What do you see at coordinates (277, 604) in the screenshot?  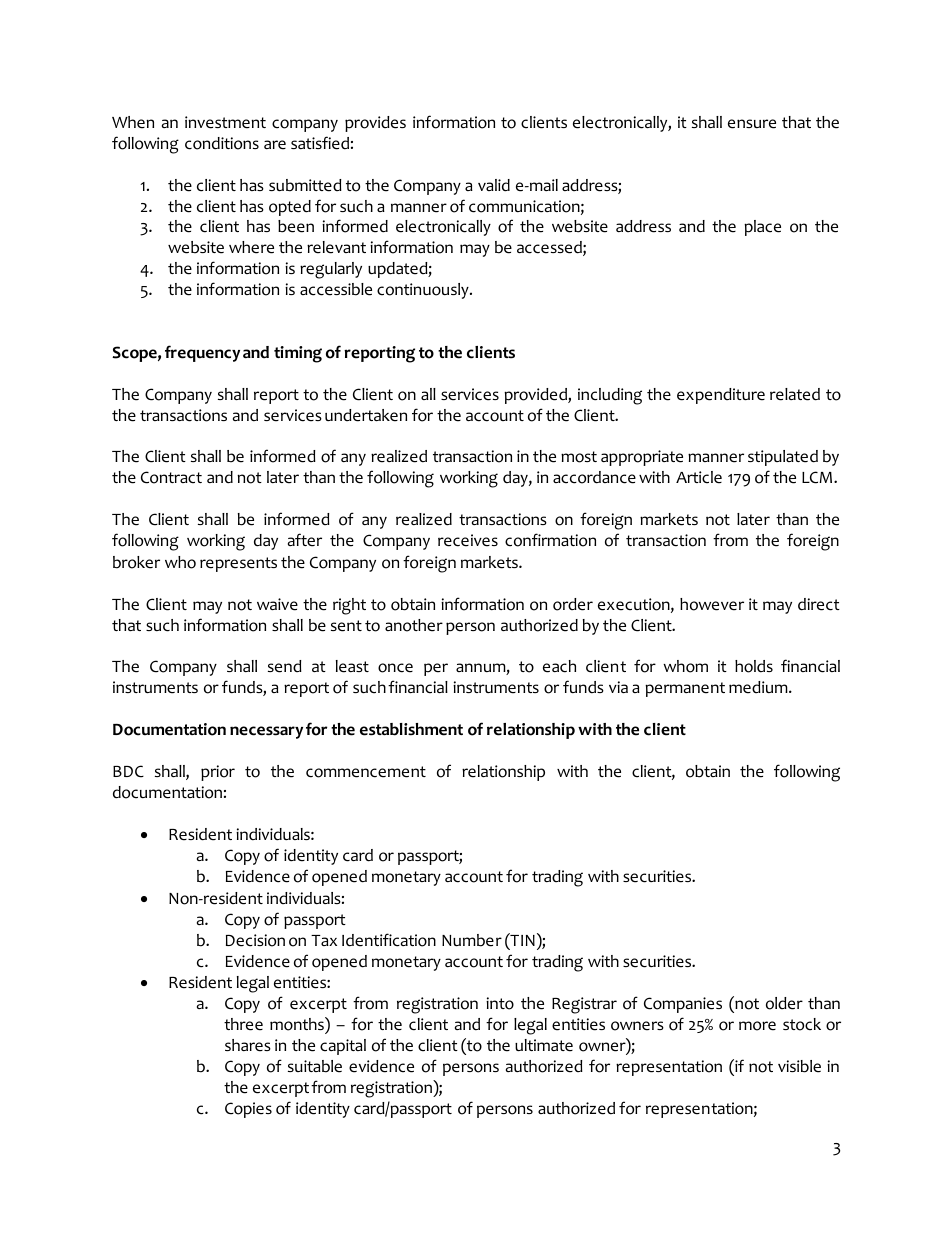 I see `waive` at bounding box center [277, 604].
